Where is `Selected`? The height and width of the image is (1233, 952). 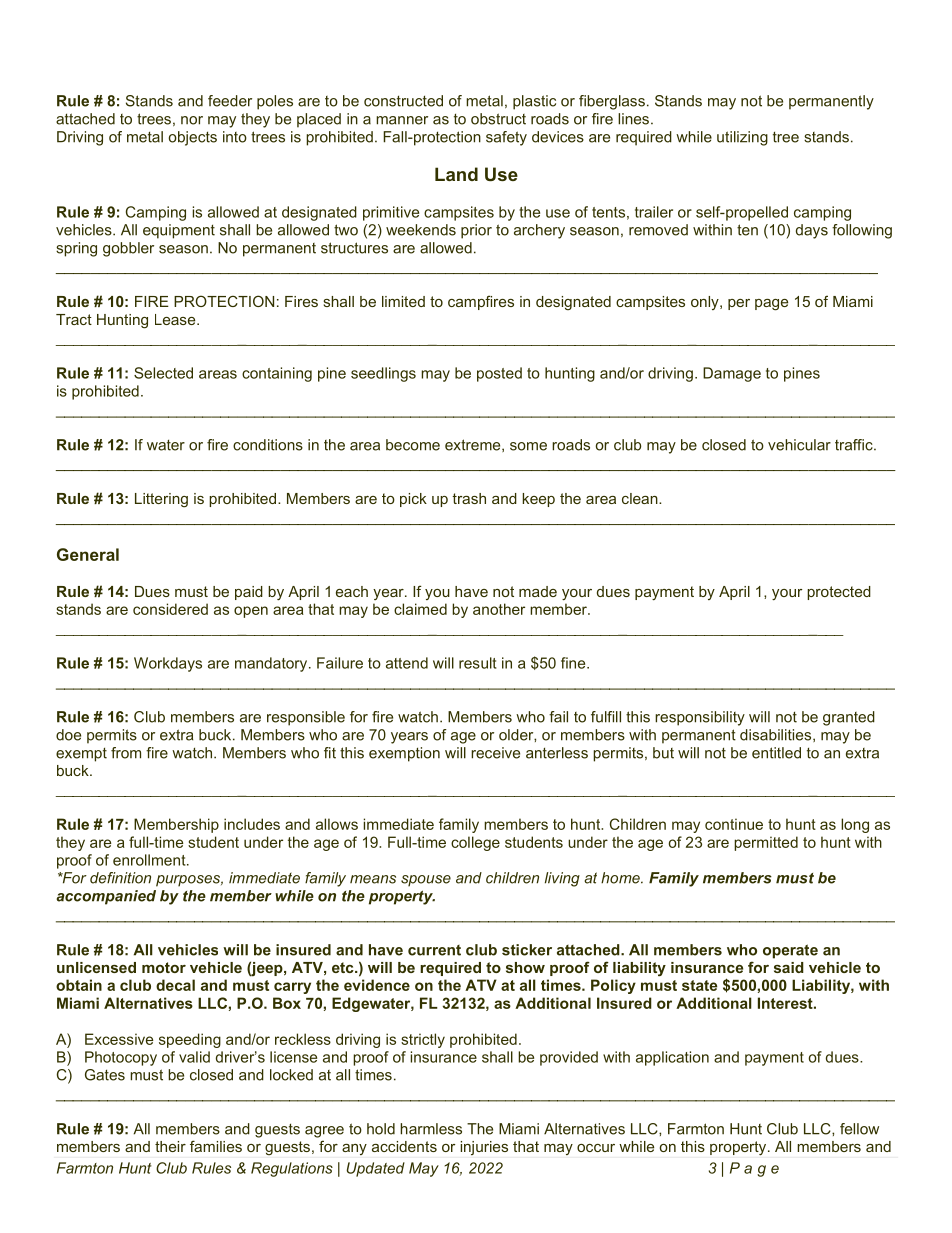
Selected is located at coordinates (163, 373).
